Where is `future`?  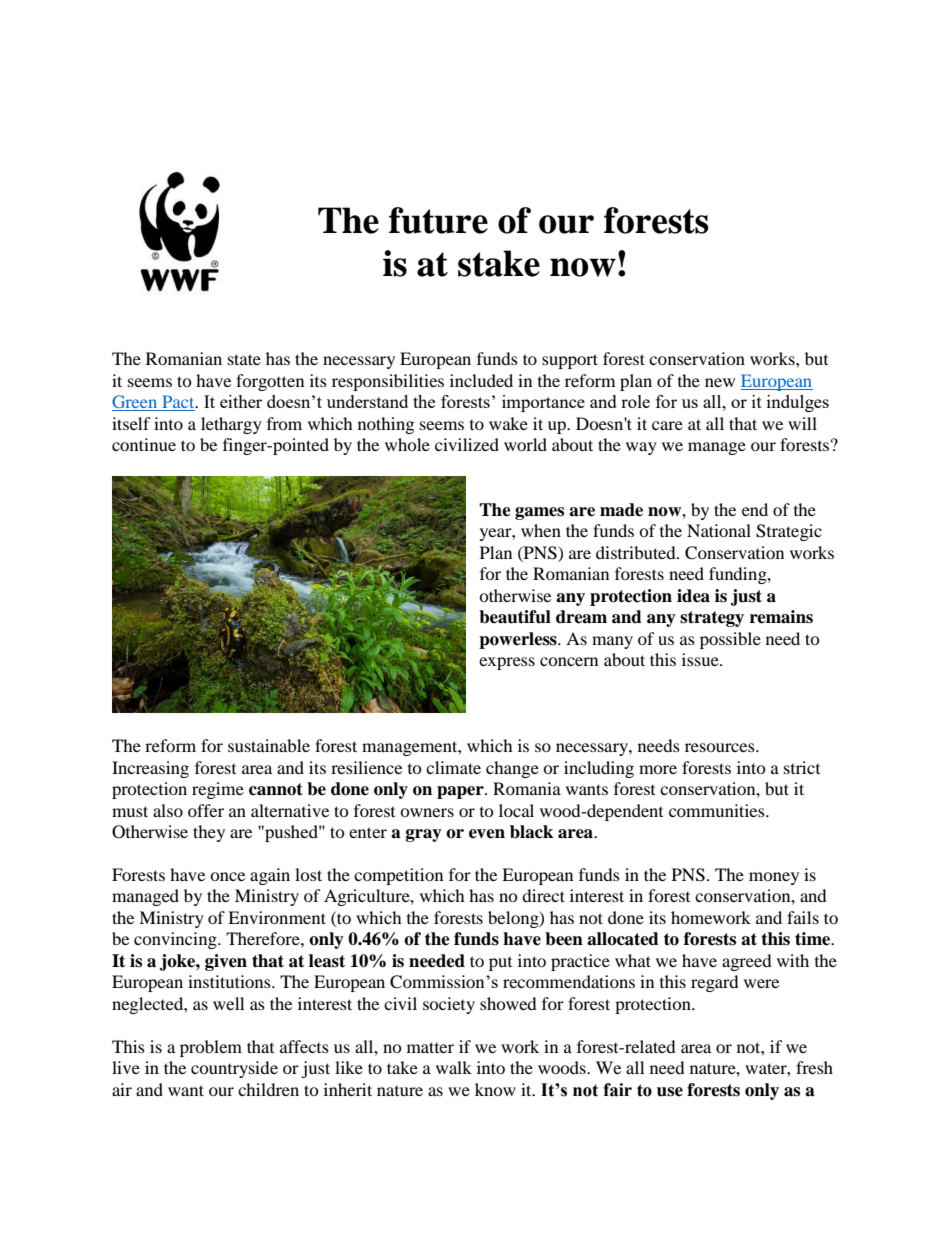
future is located at coordinates (438, 220).
